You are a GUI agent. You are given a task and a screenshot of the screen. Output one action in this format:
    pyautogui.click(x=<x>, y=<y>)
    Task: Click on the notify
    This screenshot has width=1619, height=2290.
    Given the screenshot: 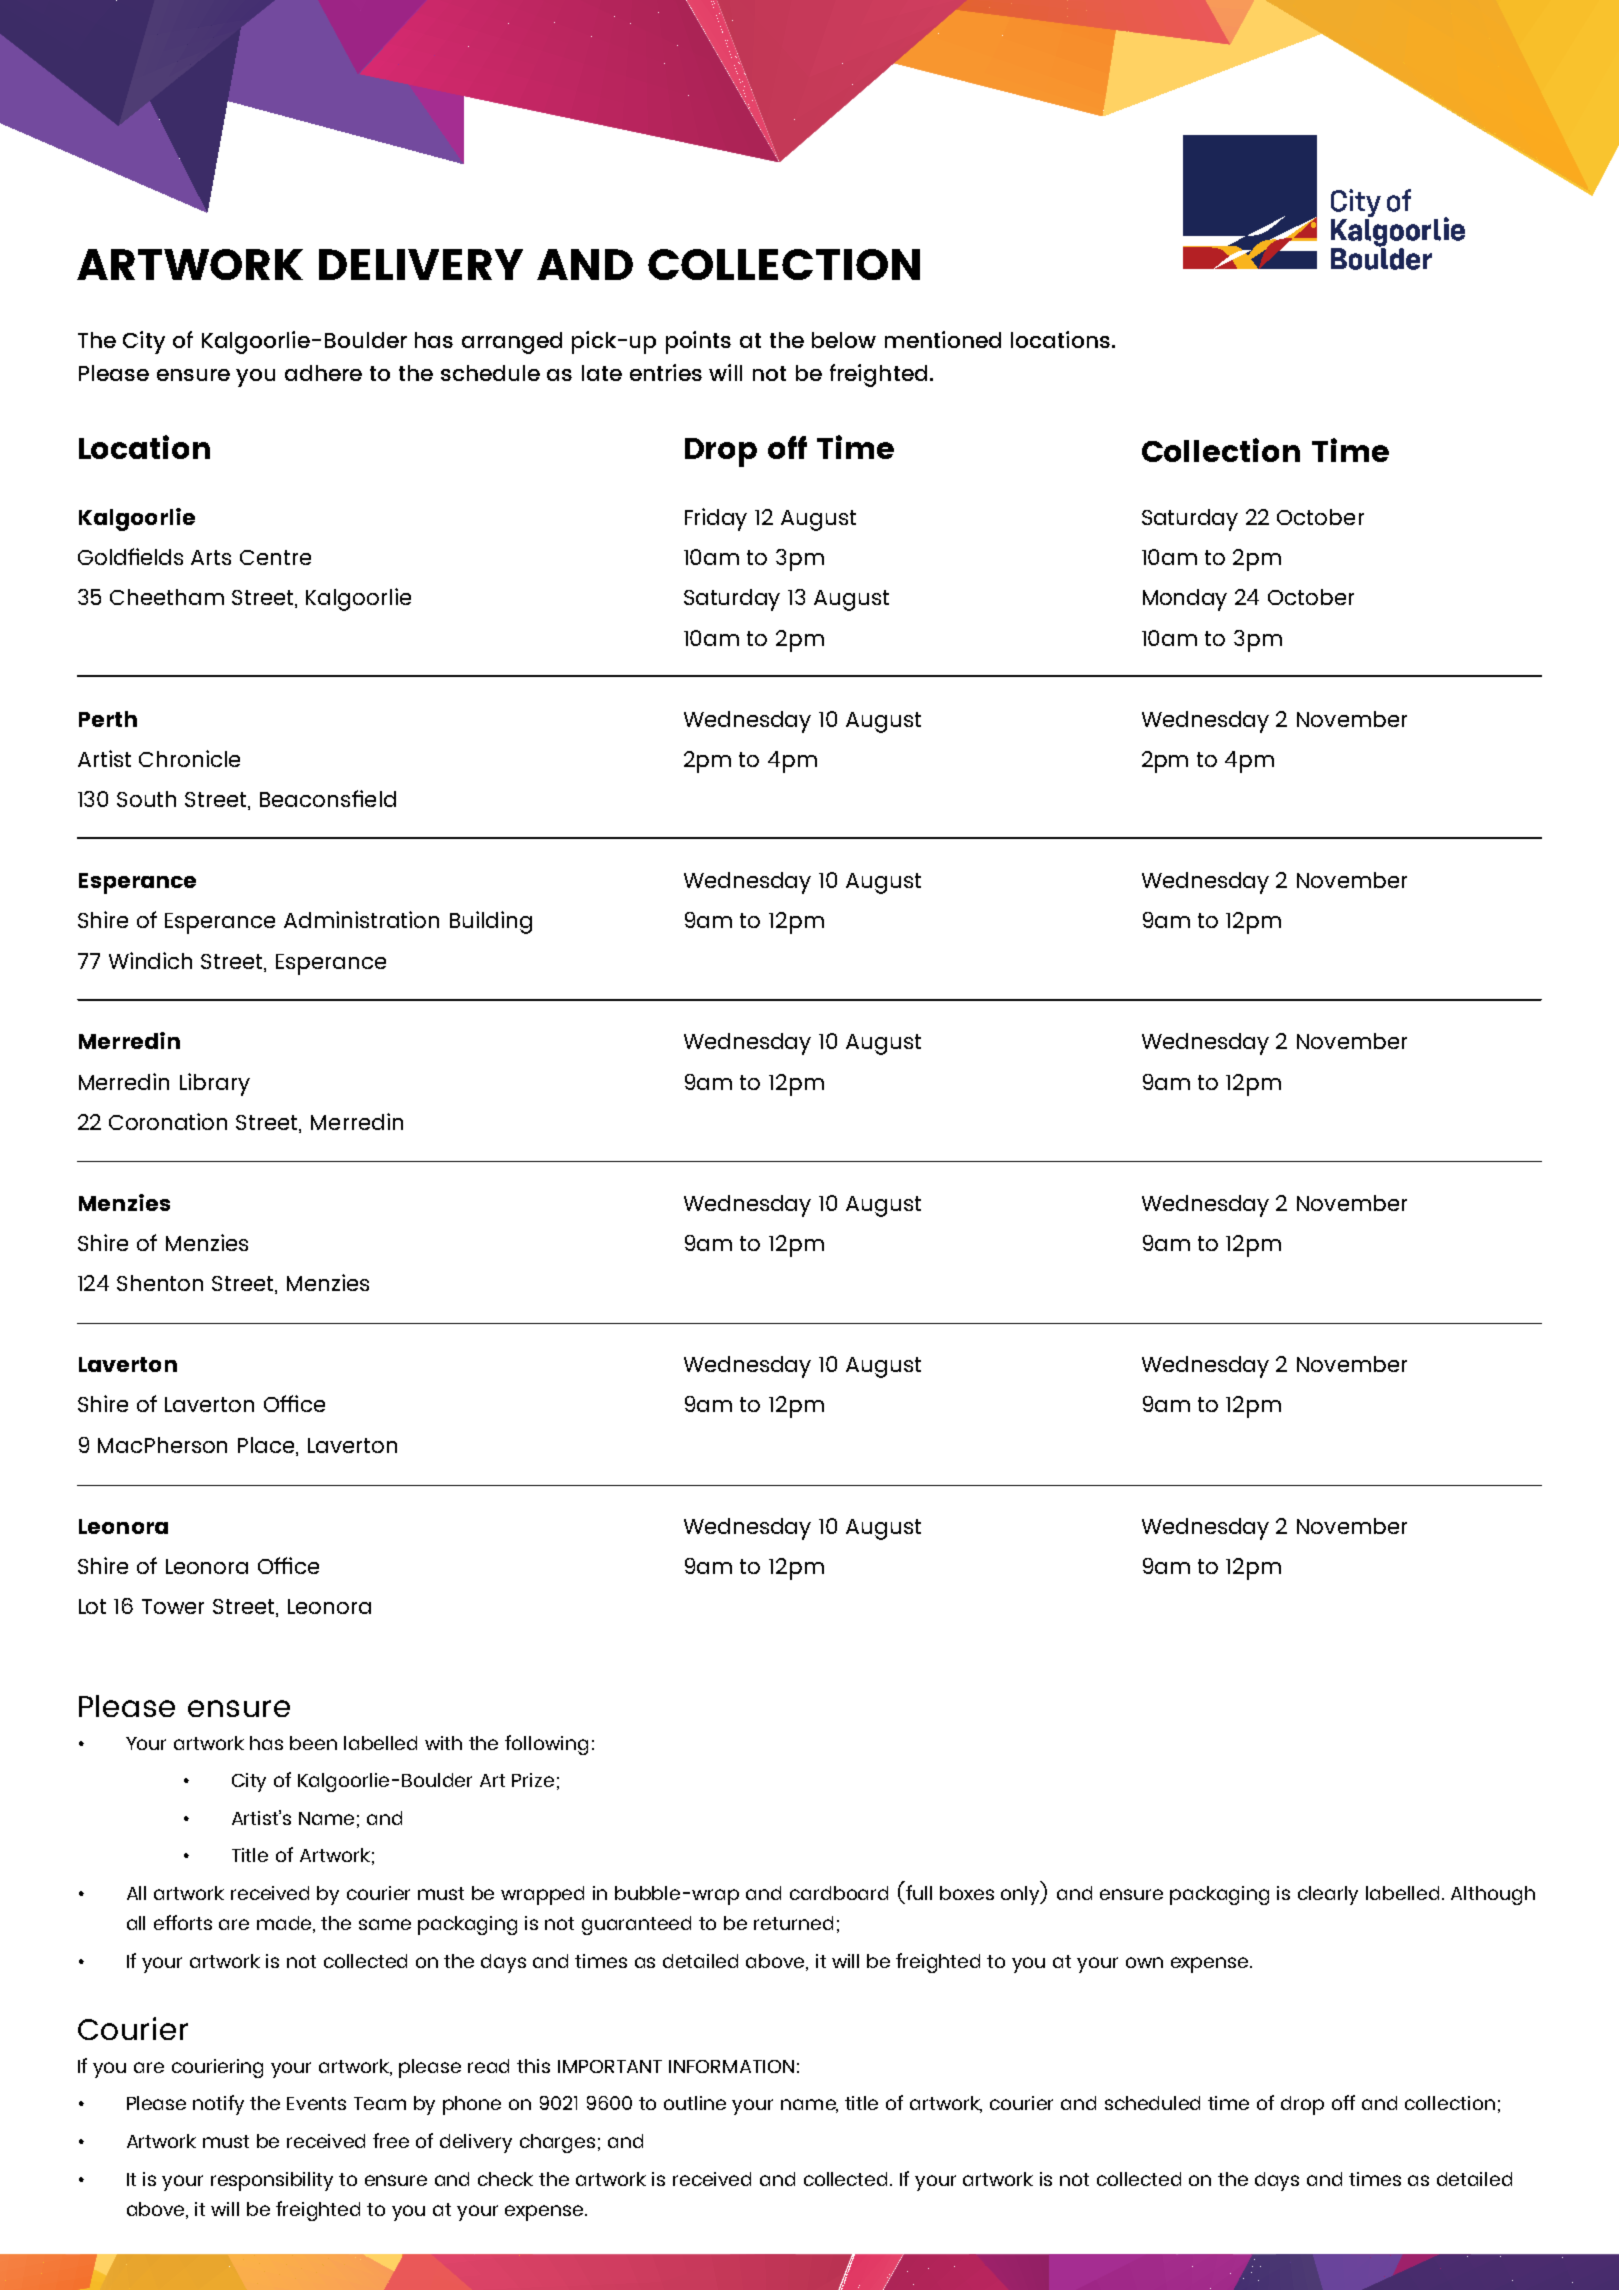 What is the action you would take?
    pyautogui.click(x=218, y=2105)
